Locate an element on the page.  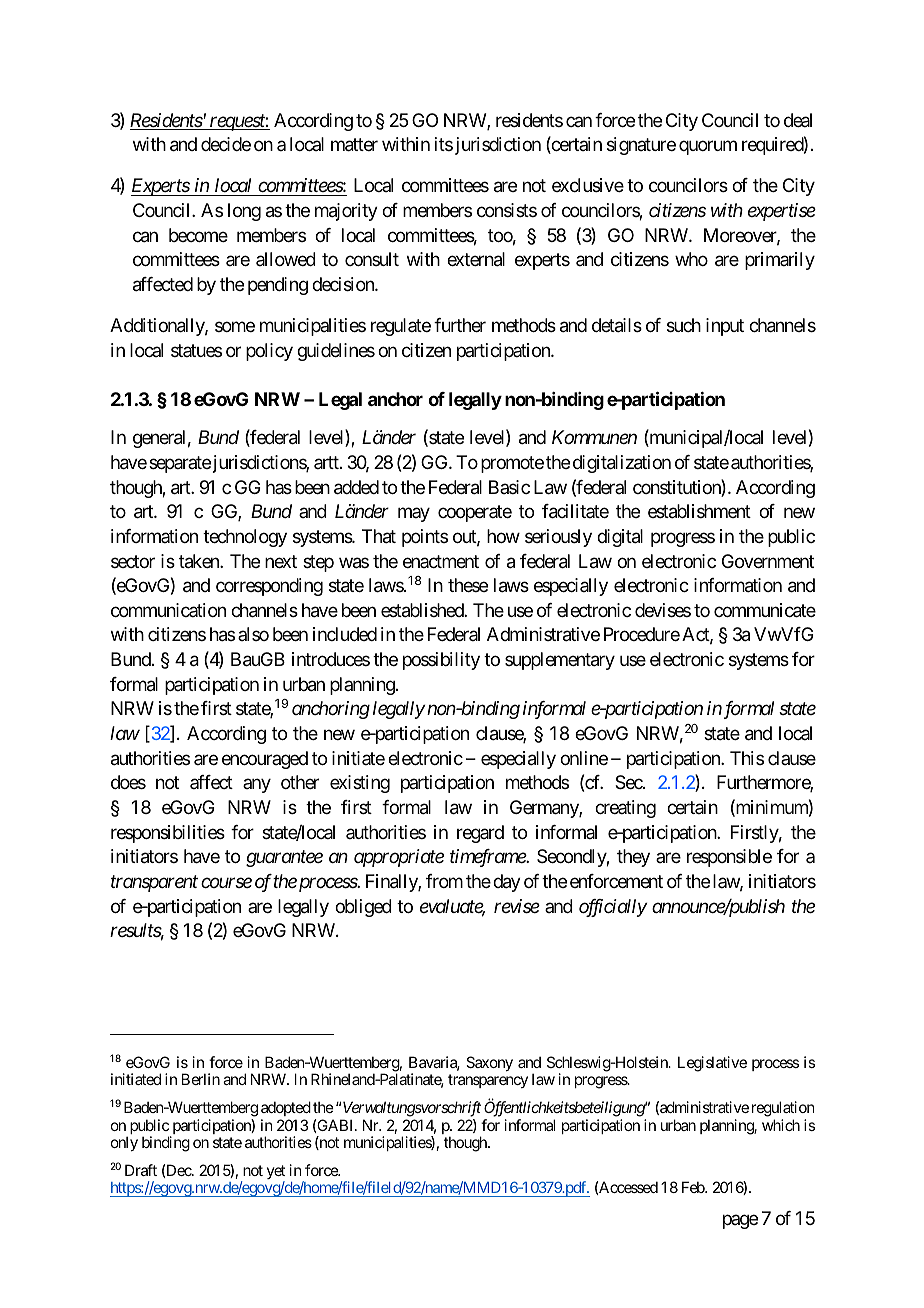
Government is located at coordinates (768, 561).
